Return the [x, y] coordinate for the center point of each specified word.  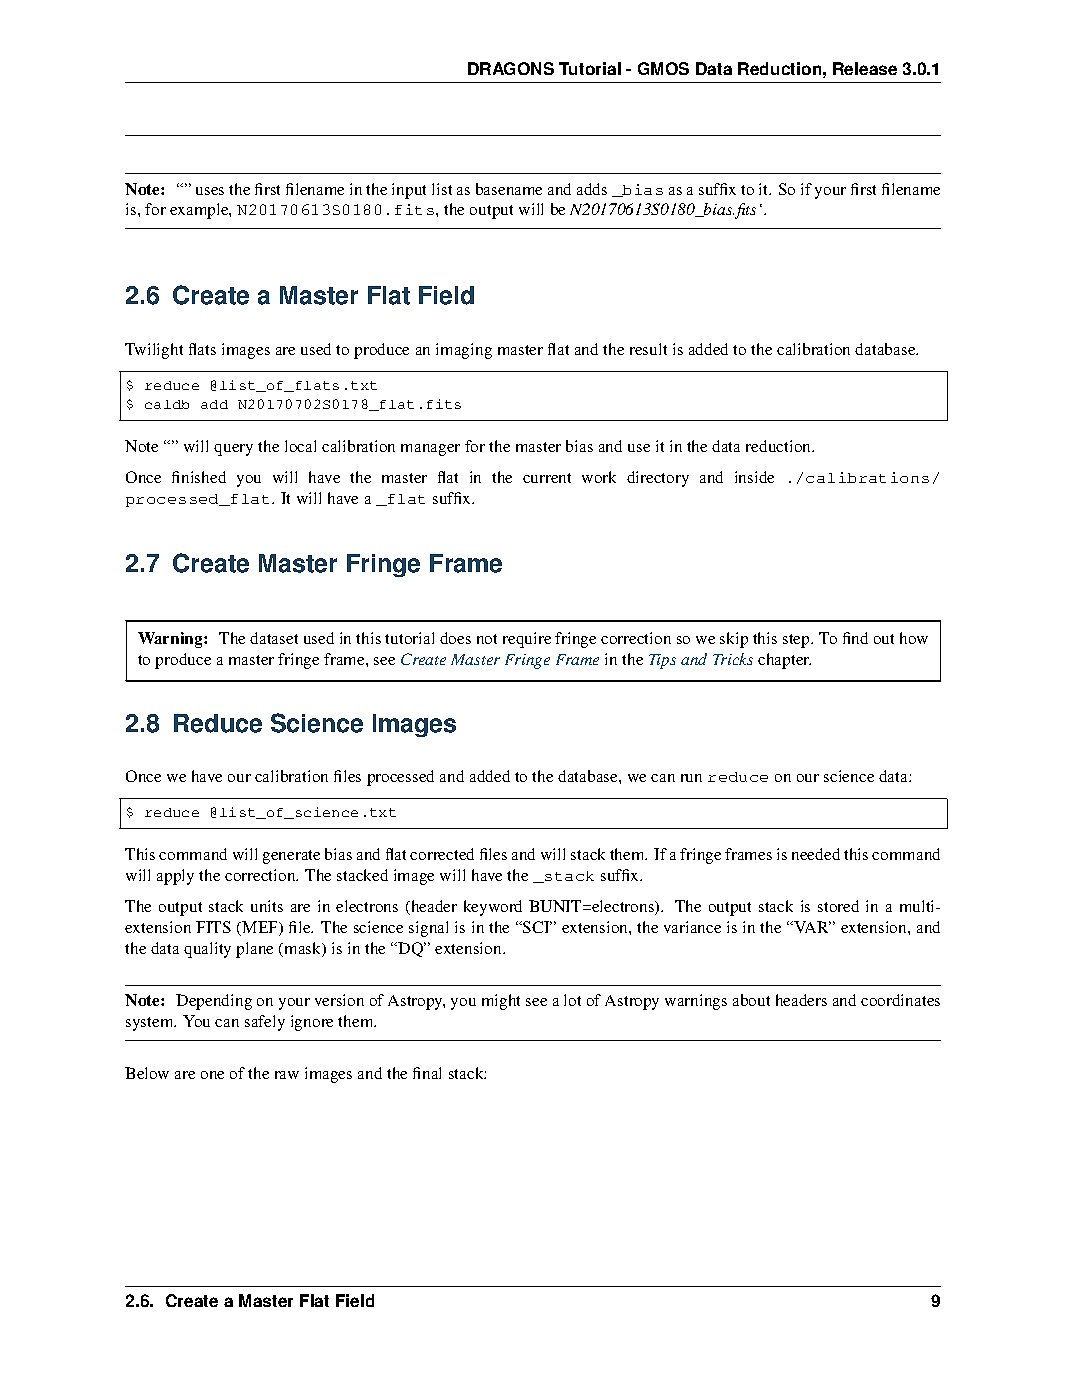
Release [865, 68]
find [855, 638]
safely [265, 1023]
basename [509, 189]
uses [210, 191]
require [527, 640]
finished [199, 477]
